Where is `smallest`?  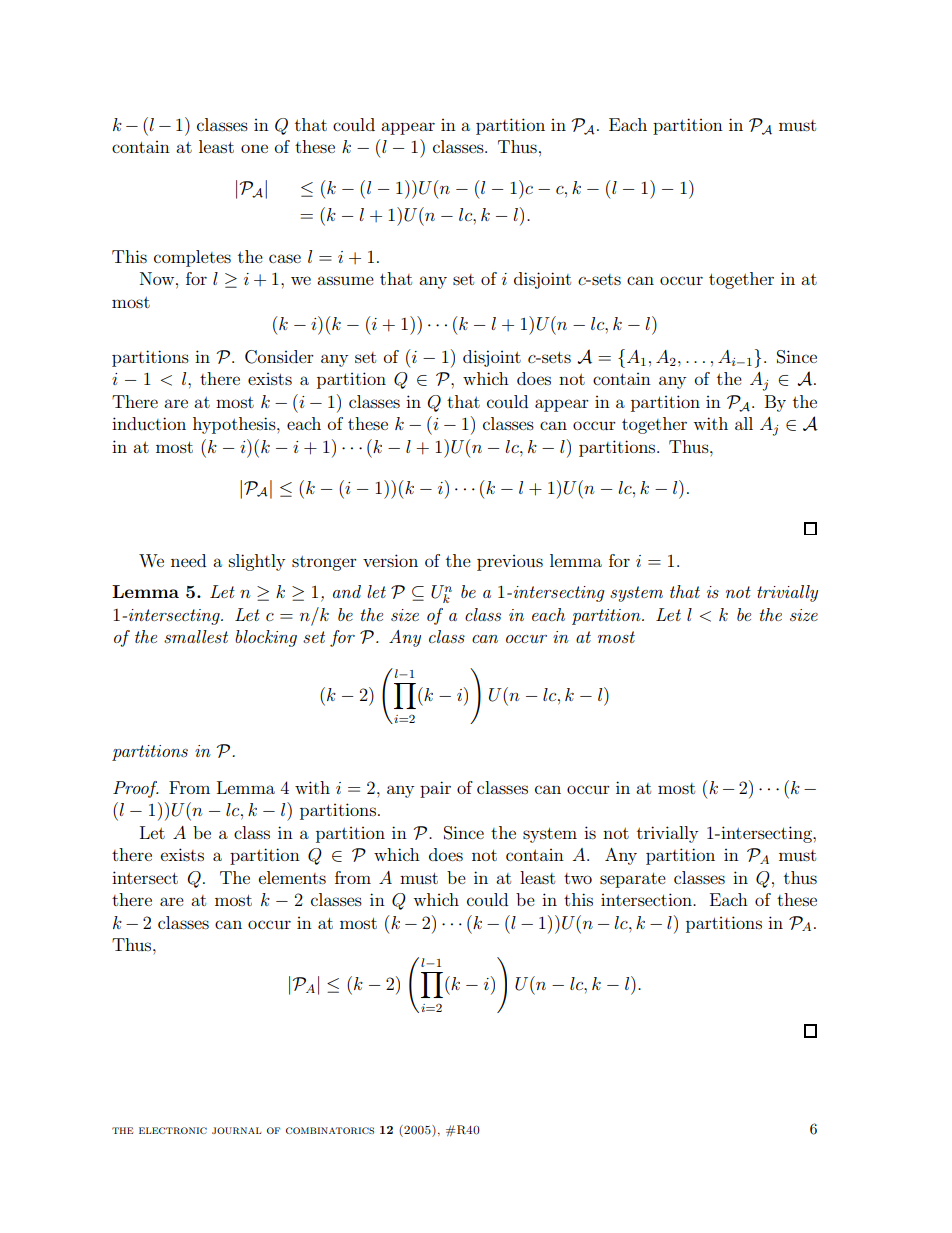 smallest is located at coordinates (196, 636).
